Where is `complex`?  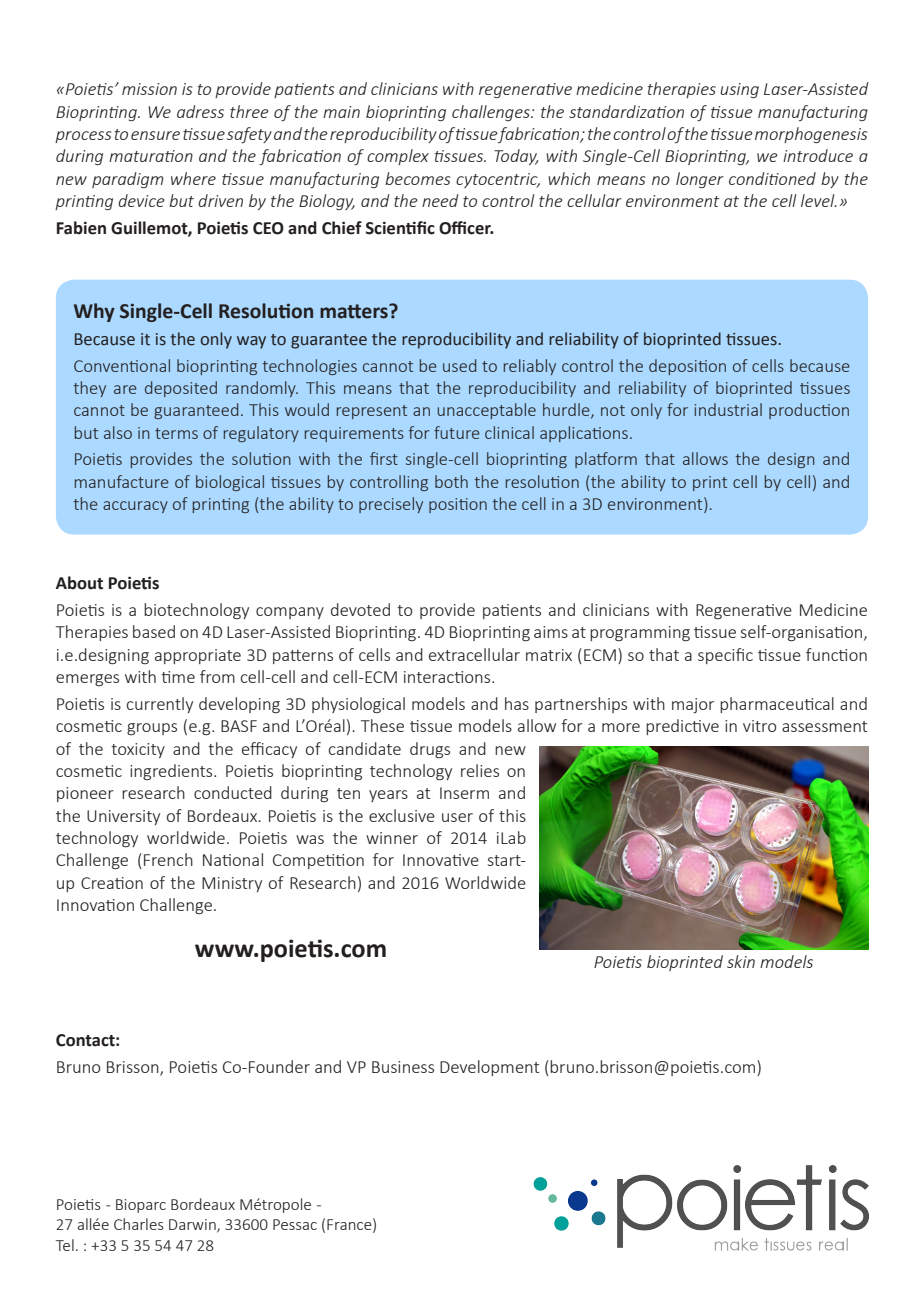
complex is located at coordinates (398, 157).
